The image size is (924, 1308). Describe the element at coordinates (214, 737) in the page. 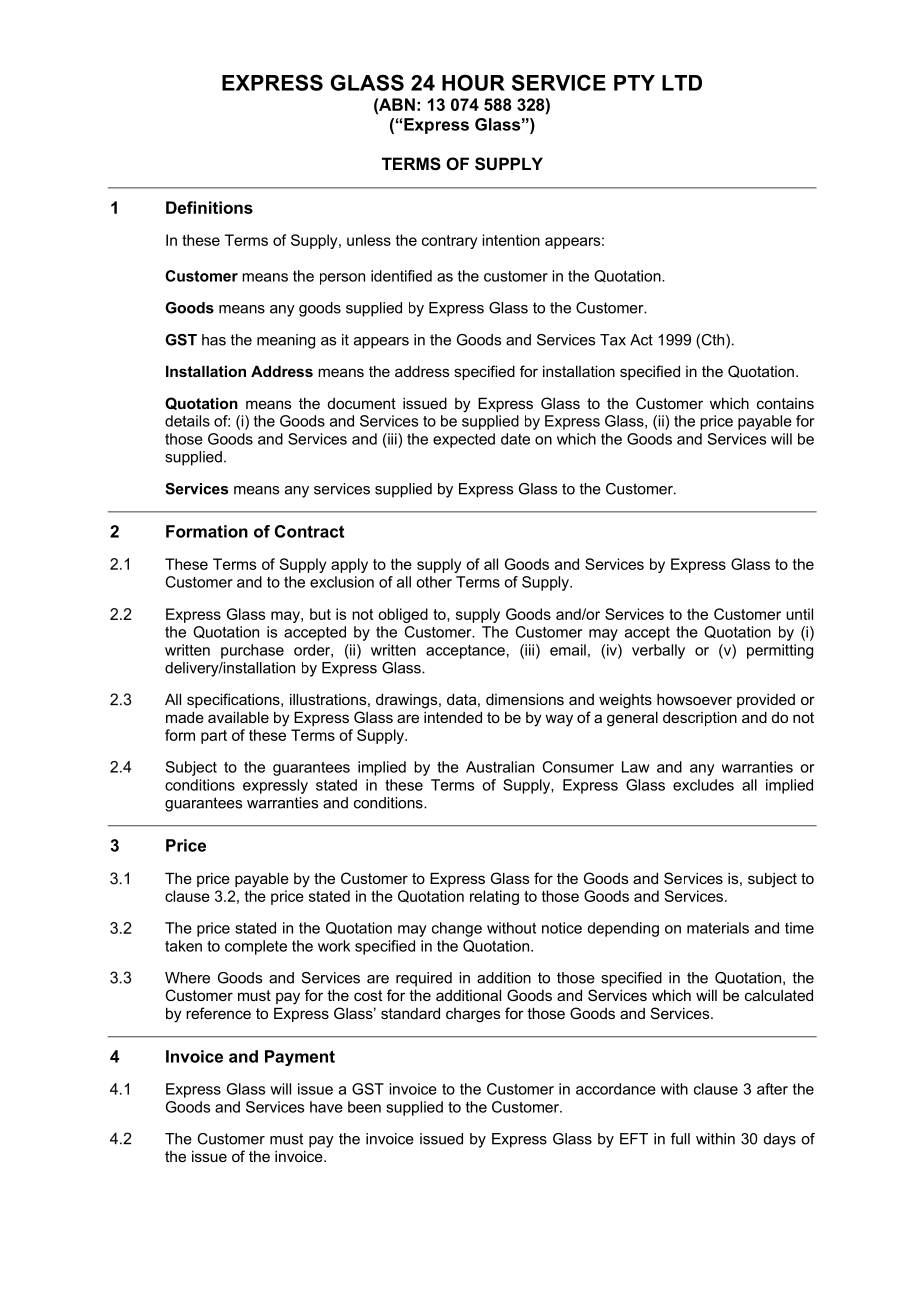

I see `part` at that location.
